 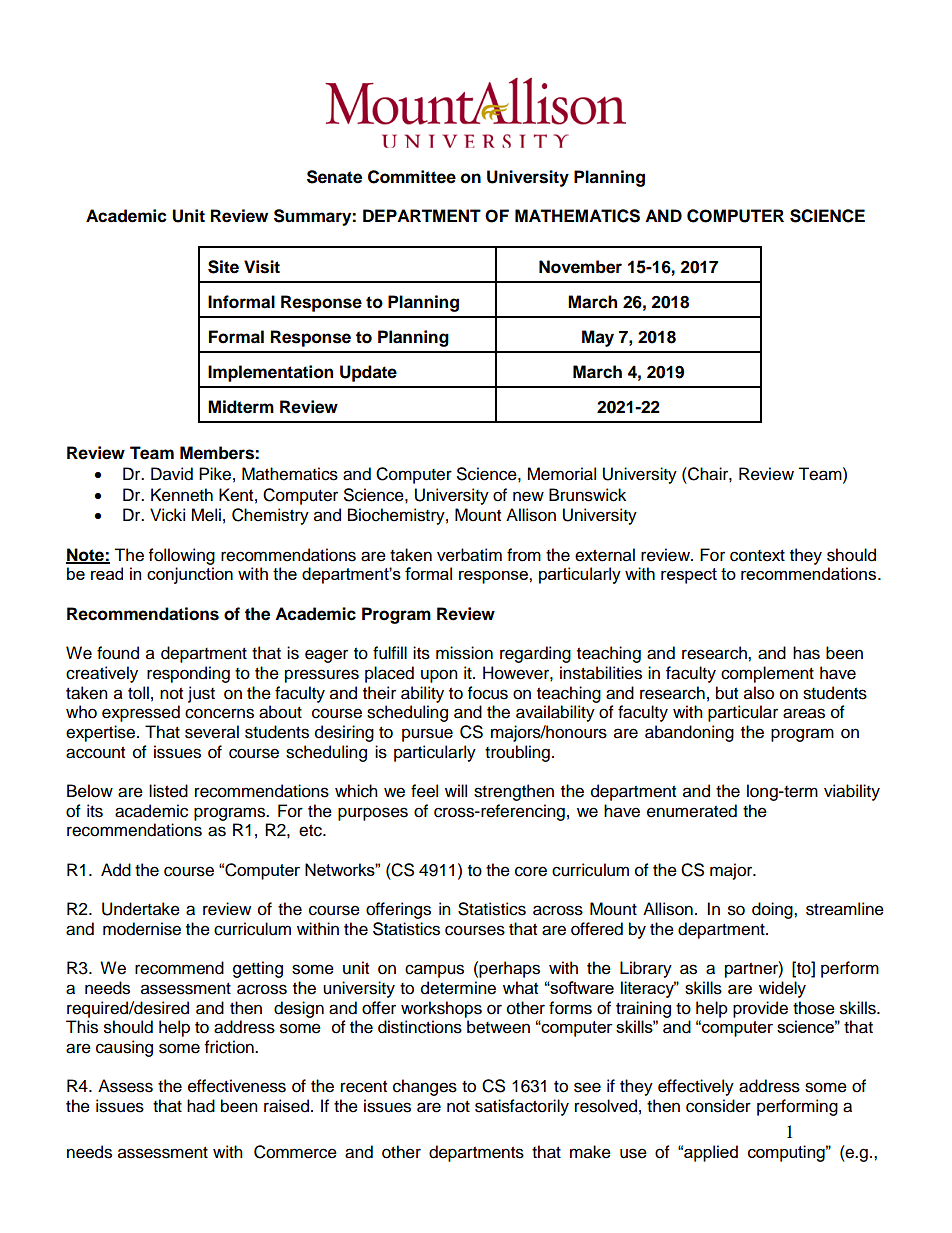 I want to click on had, so click(x=201, y=1106).
